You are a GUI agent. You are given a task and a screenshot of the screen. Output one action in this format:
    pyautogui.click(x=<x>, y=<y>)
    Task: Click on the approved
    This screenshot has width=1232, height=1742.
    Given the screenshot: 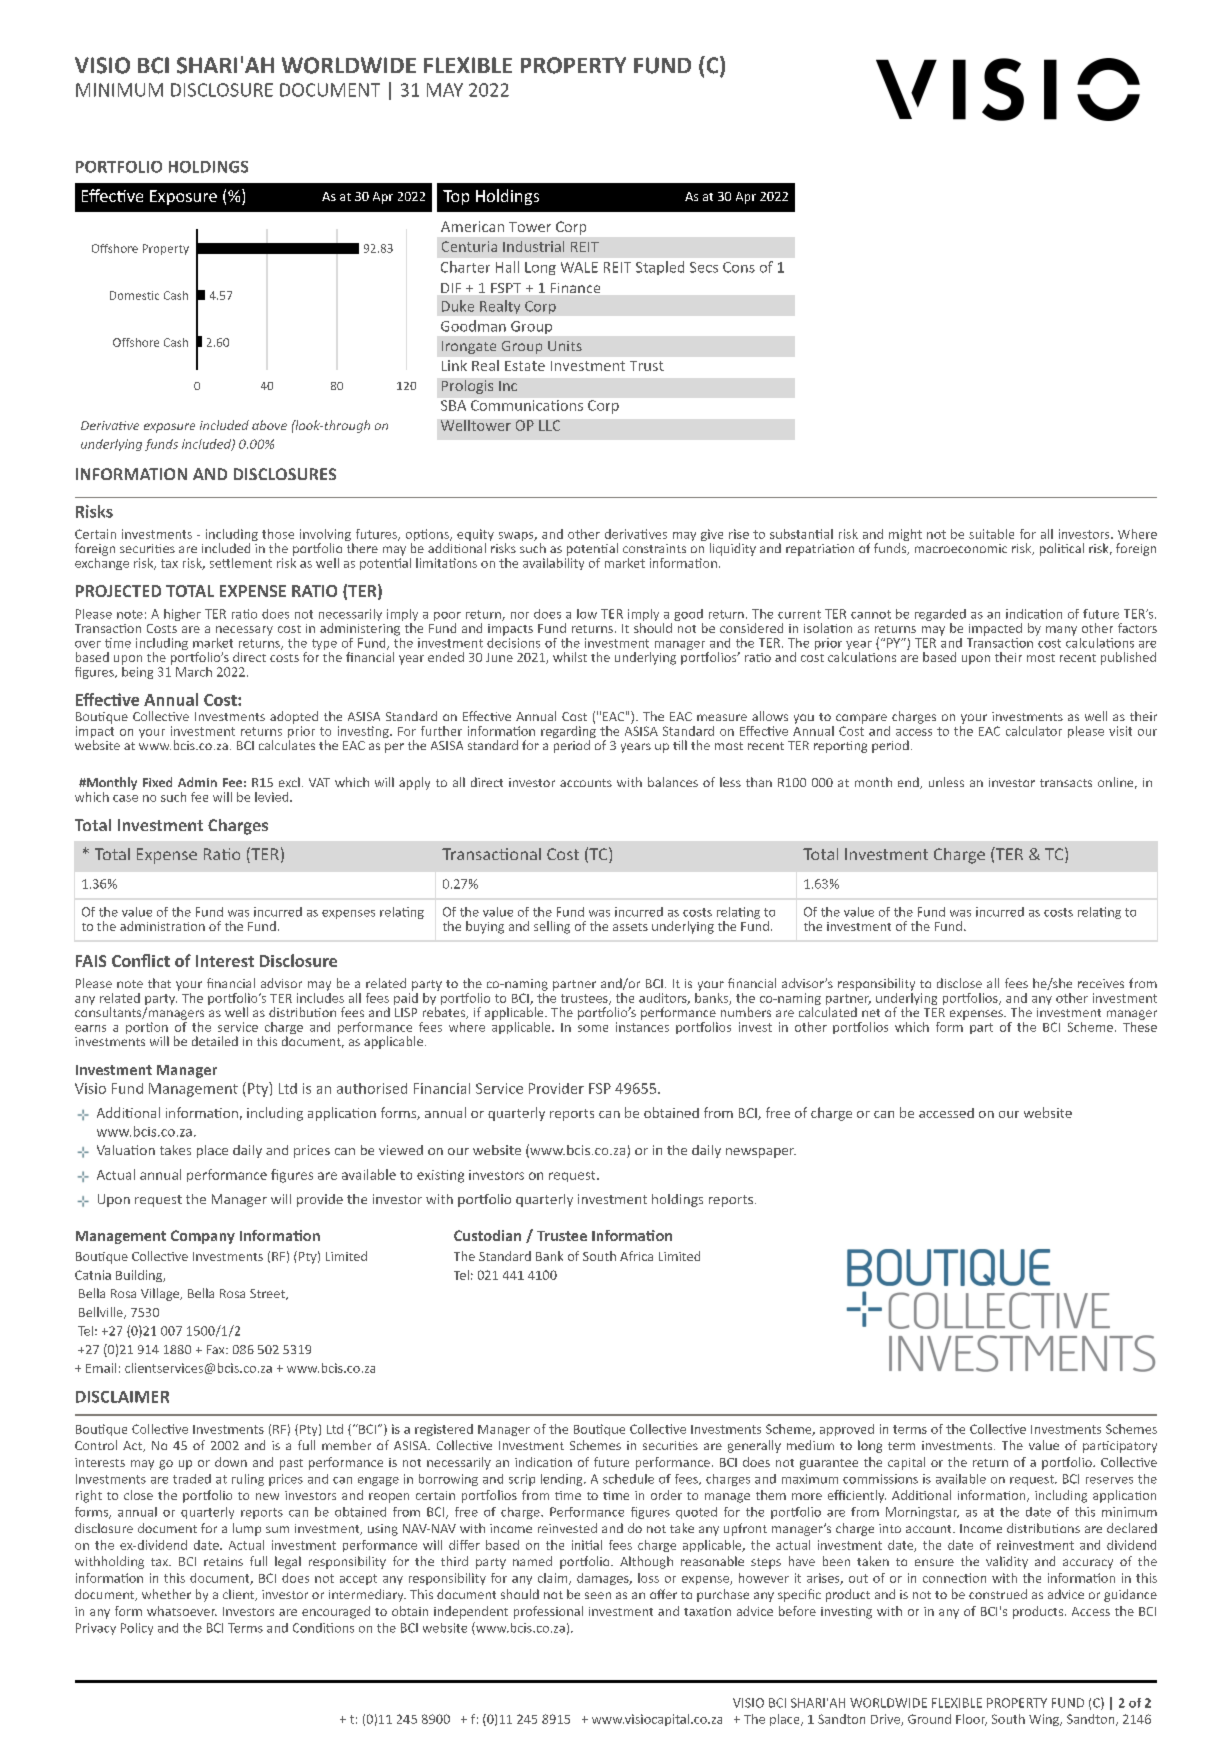 What is the action you would take?
    pyautogui.click(x=847, y=1430)
